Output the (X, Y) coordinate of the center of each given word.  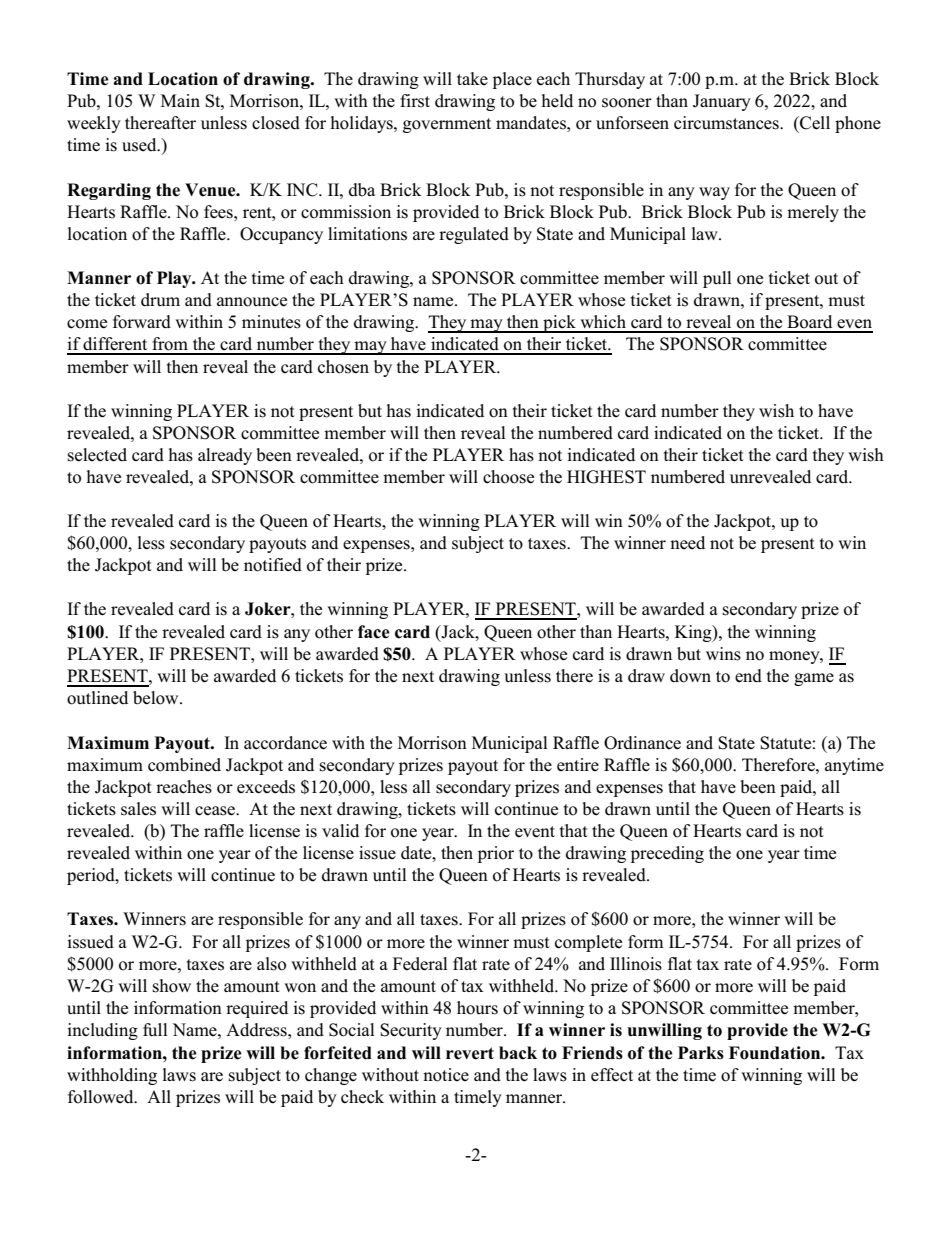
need (687, 542)
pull (717, 279)
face (374, 632)
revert (470, 1053)
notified (273, 565)
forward (142, 322)
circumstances (727, 123)
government (447, 125)
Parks (701, 1053)
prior (496, 854)
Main (180, 100)
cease (216, 811)
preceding (667, 854)
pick (559, 324)
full (155, 1030)
